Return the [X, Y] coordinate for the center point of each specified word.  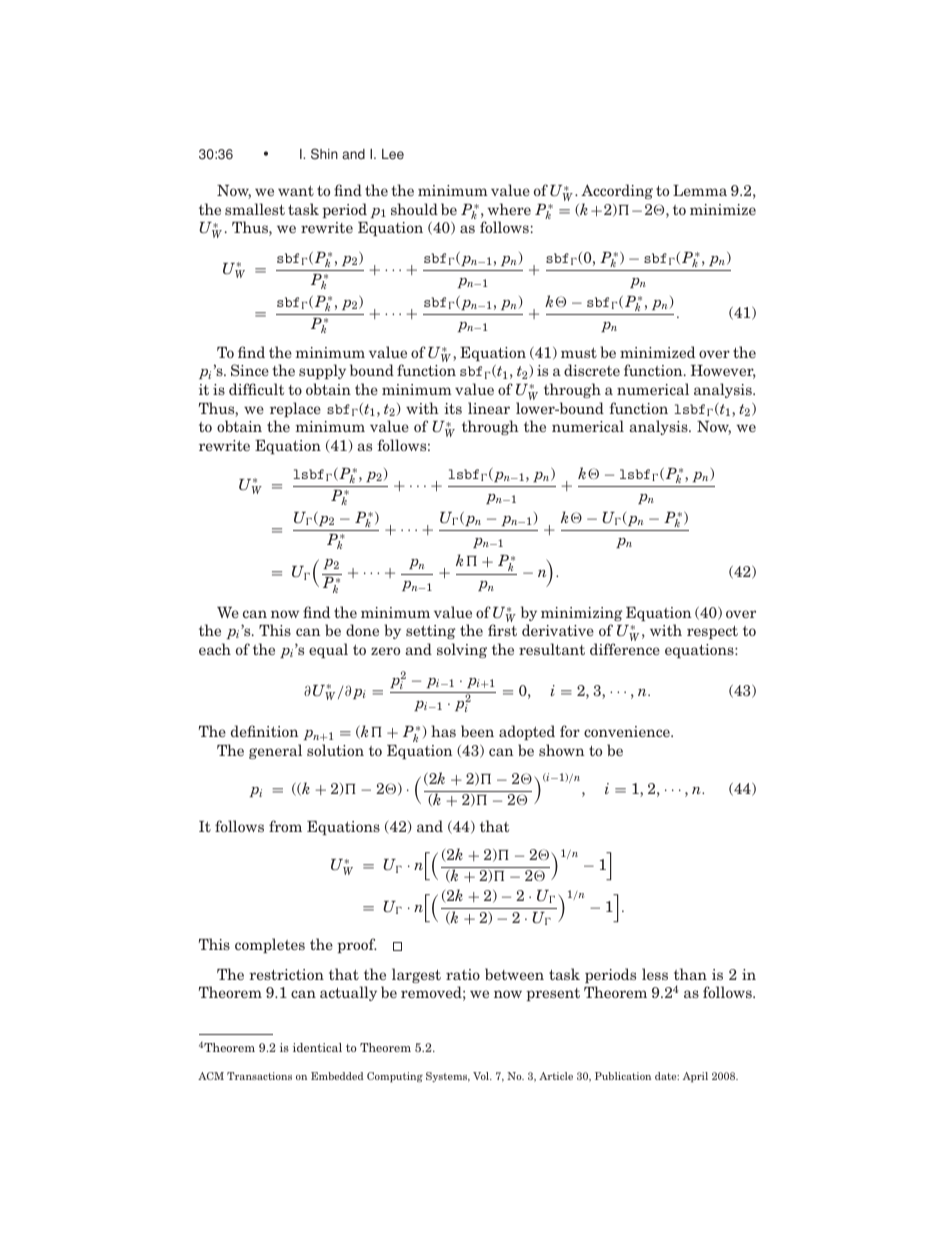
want [296, 191]
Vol [482, 1076]
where [509, 209]
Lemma [700, 190]
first [502, 630]
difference [625, 649]
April [695, 1077]
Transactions [259, 1076]
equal [328, 650]
